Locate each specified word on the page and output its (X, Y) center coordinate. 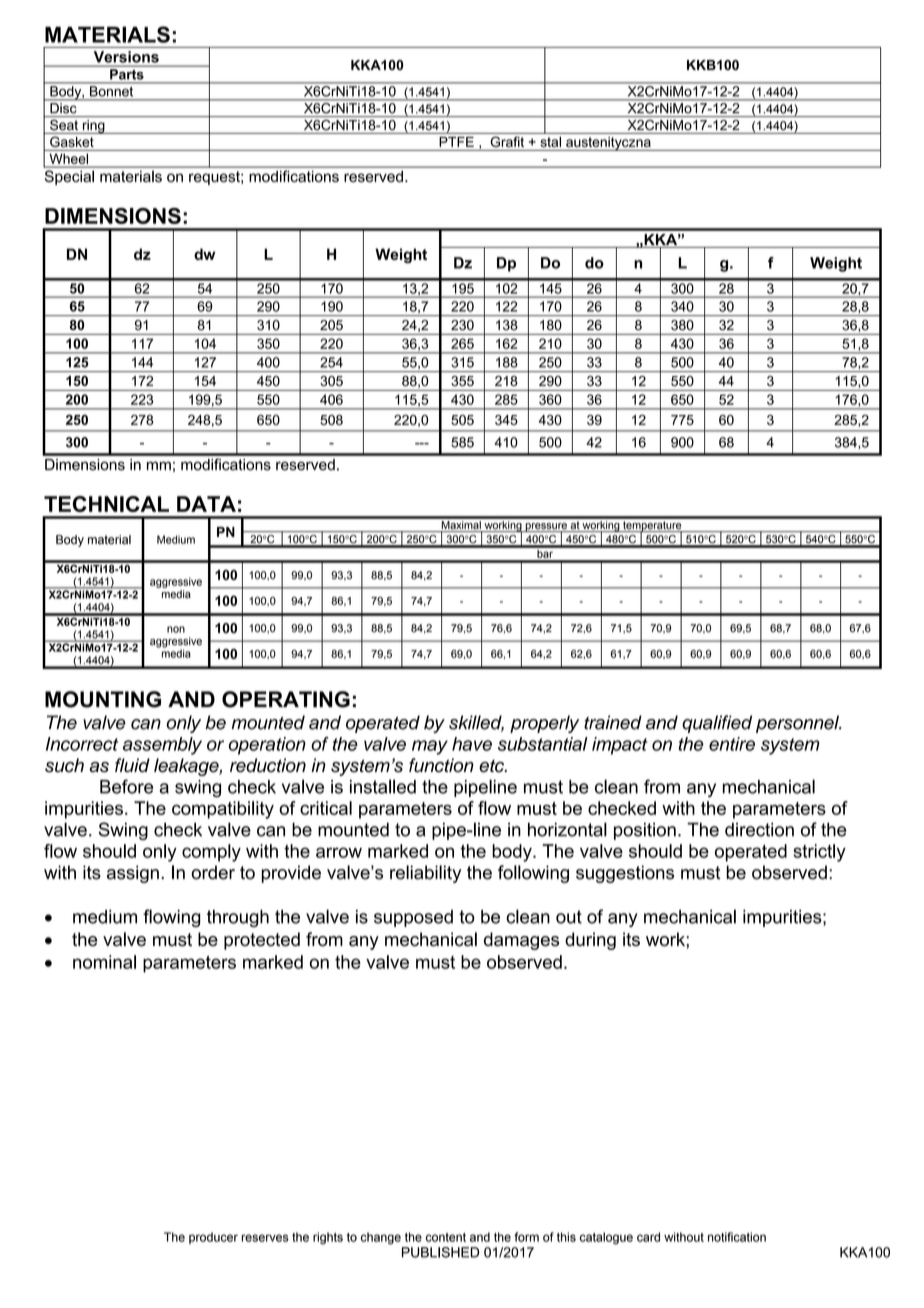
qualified (717, 724)
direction (759, 829)
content (446, 1237)
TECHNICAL (106, 504)
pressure (546, 528)
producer (213, 1238)
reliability (425, 874)
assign (133, 874)
